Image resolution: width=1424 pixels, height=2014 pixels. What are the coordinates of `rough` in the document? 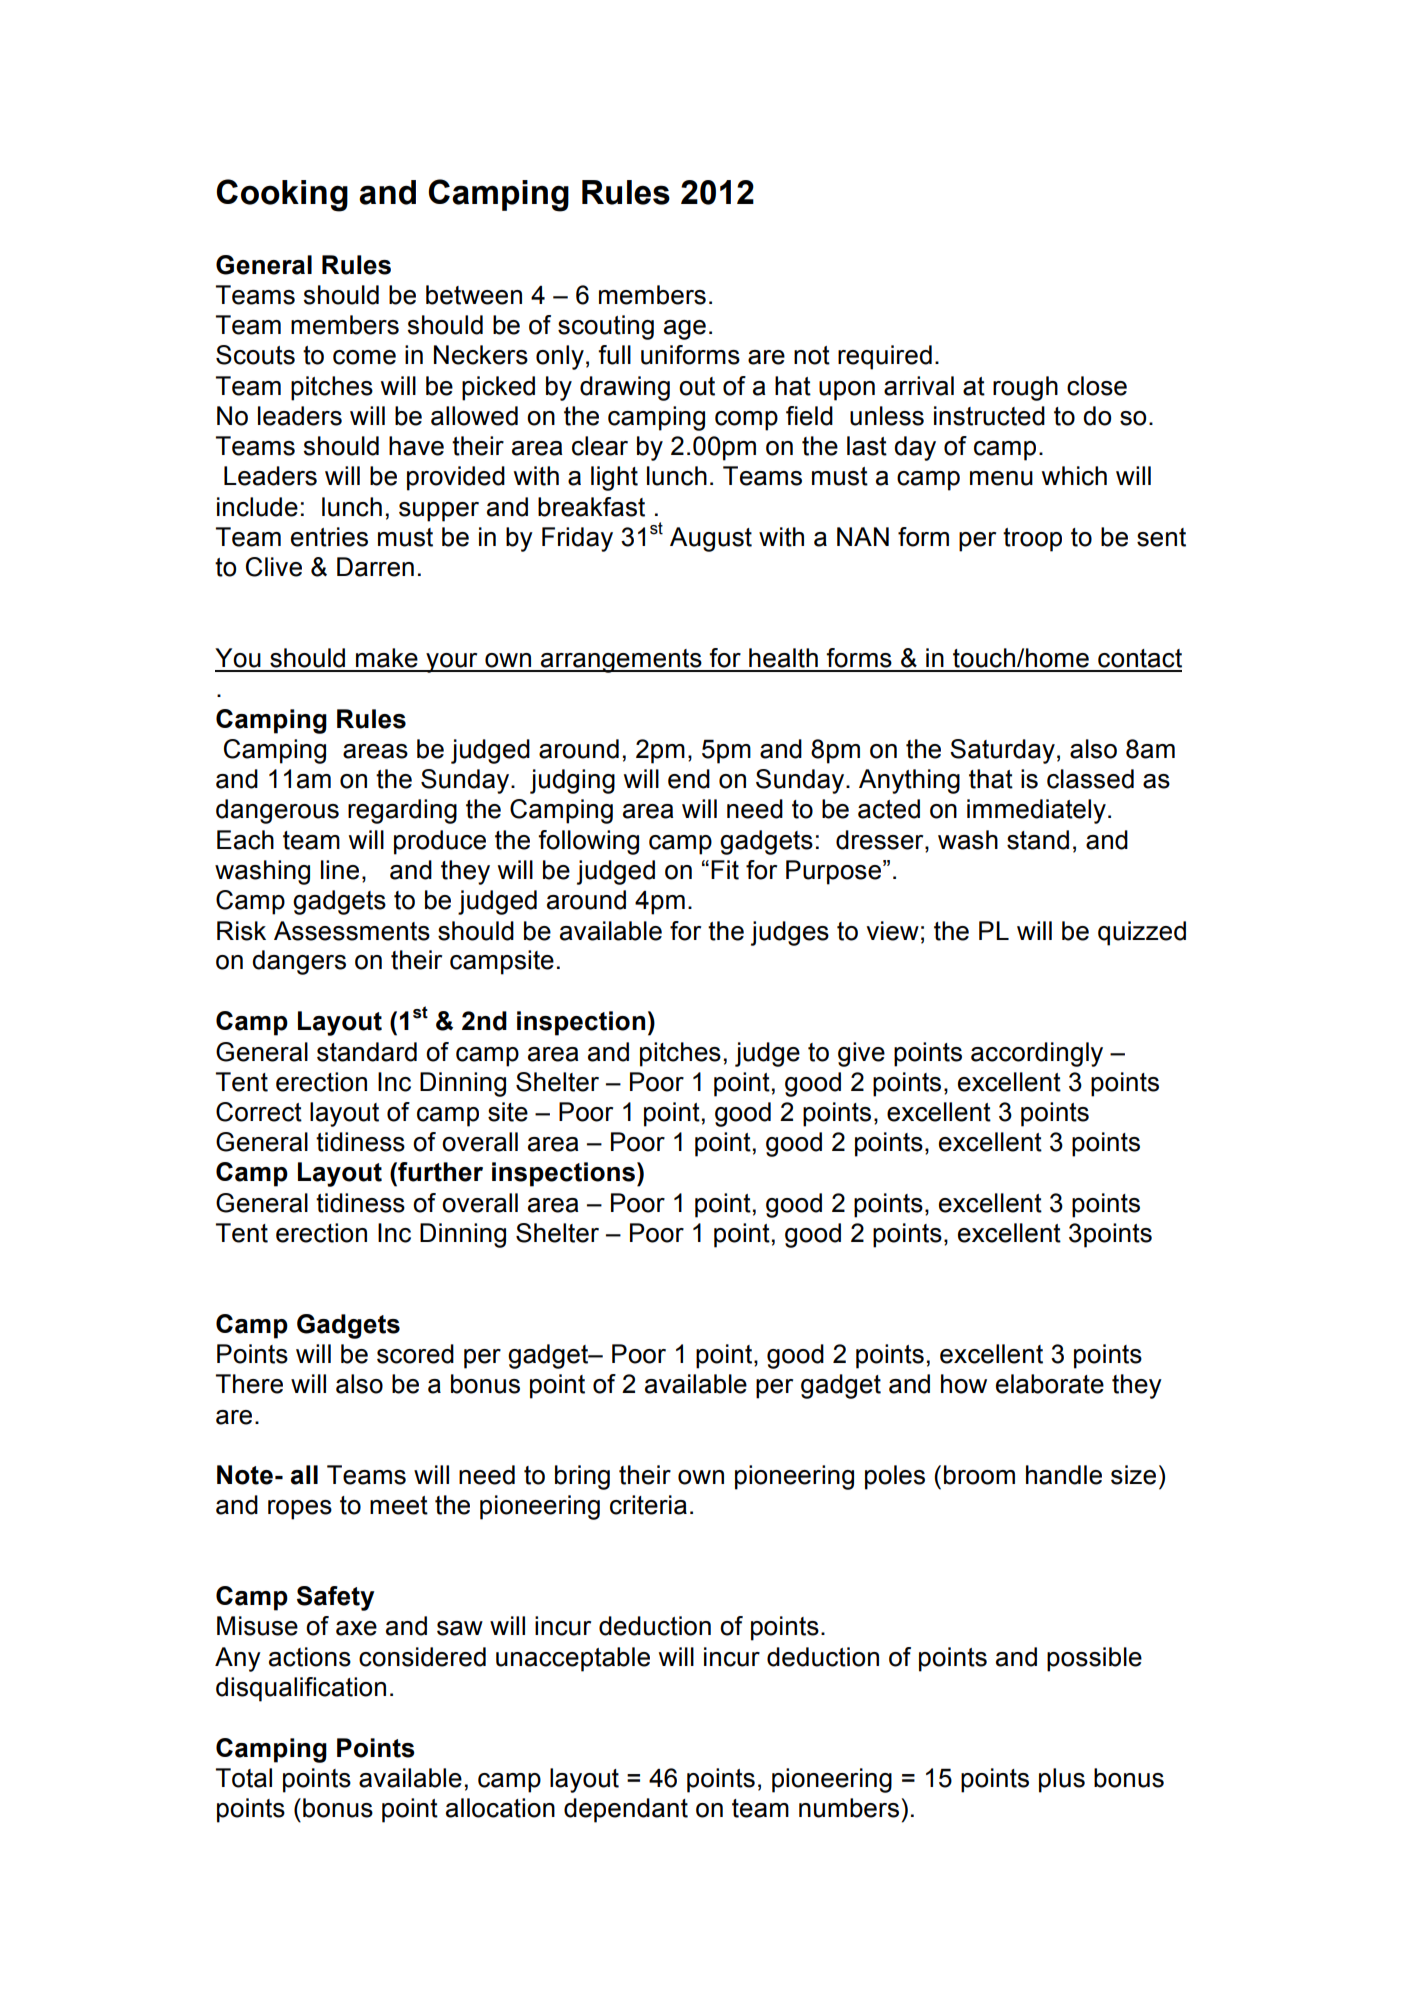 It's located at (1025, 388).
